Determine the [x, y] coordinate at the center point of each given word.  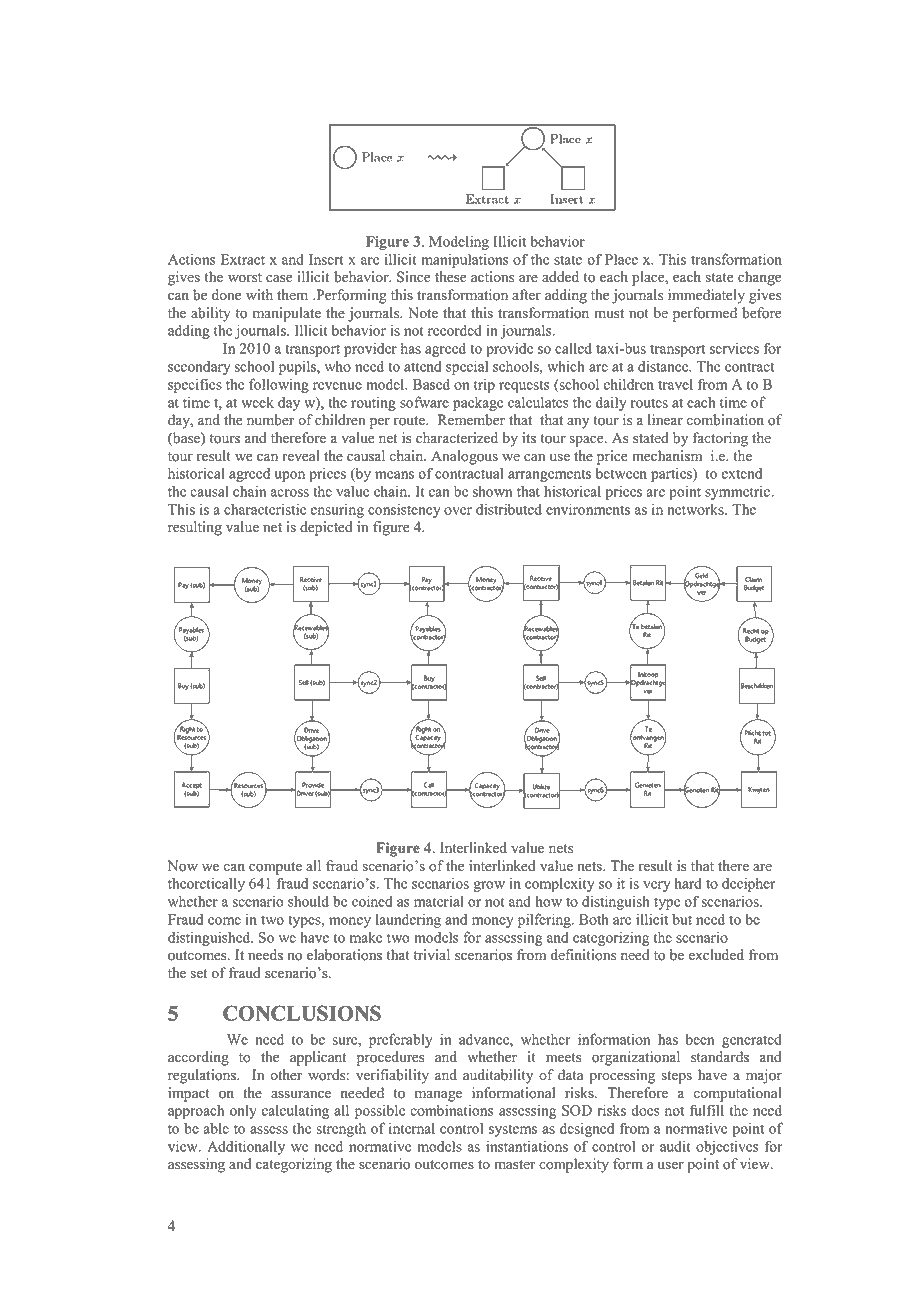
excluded [716, 955]
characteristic [265, 509]
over [458, 511]
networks [696, 509]
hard [688, 883]
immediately [706, 296]
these [450, 277]
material [439, 901]
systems [513, 1130]
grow [489, 886]
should [308, 901]
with [259, 294]
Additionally [246, 1147]
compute [275, 868]
